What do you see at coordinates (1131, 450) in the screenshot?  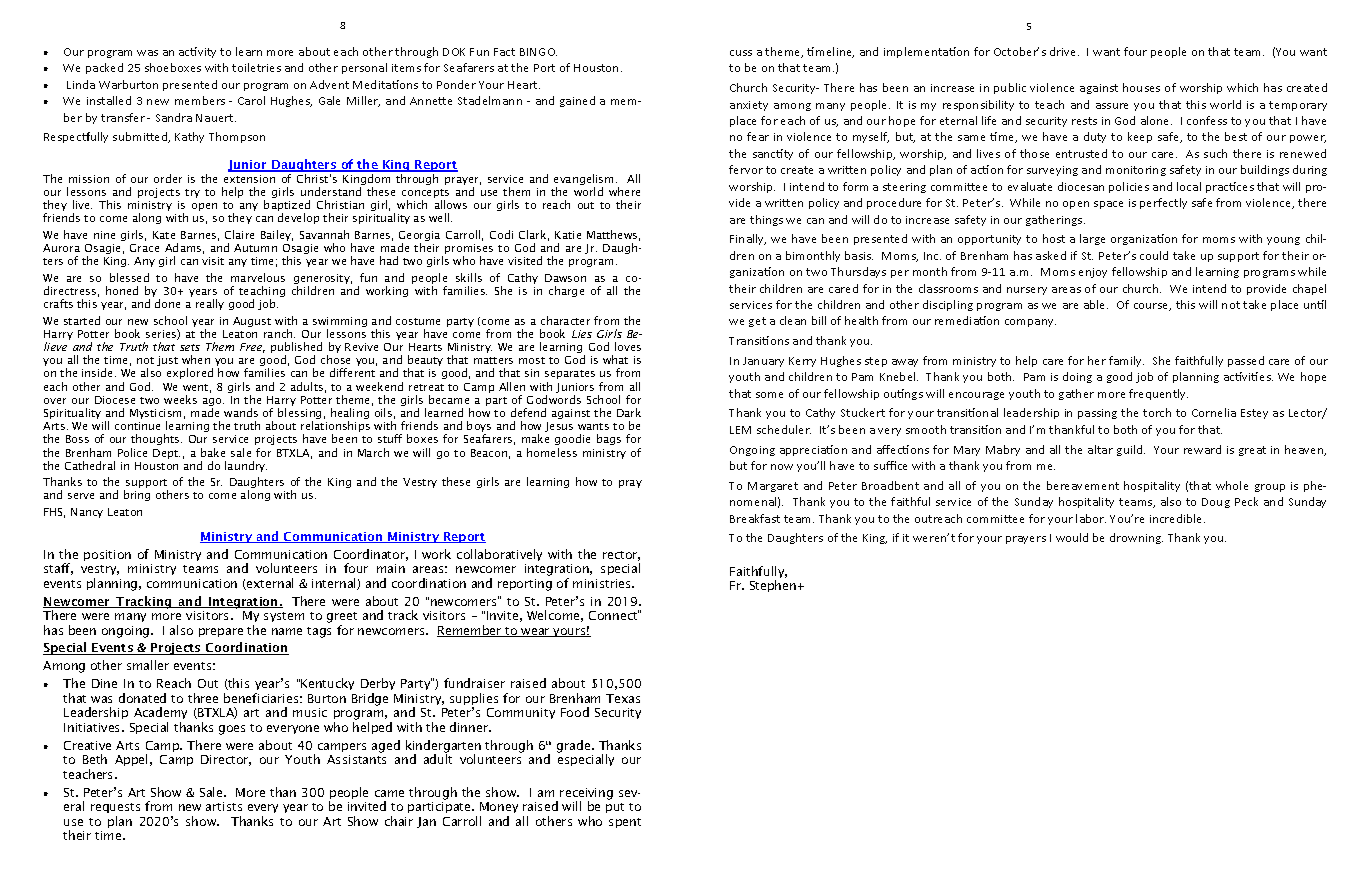 I see `guild` at bounding box center [1131, 450].
